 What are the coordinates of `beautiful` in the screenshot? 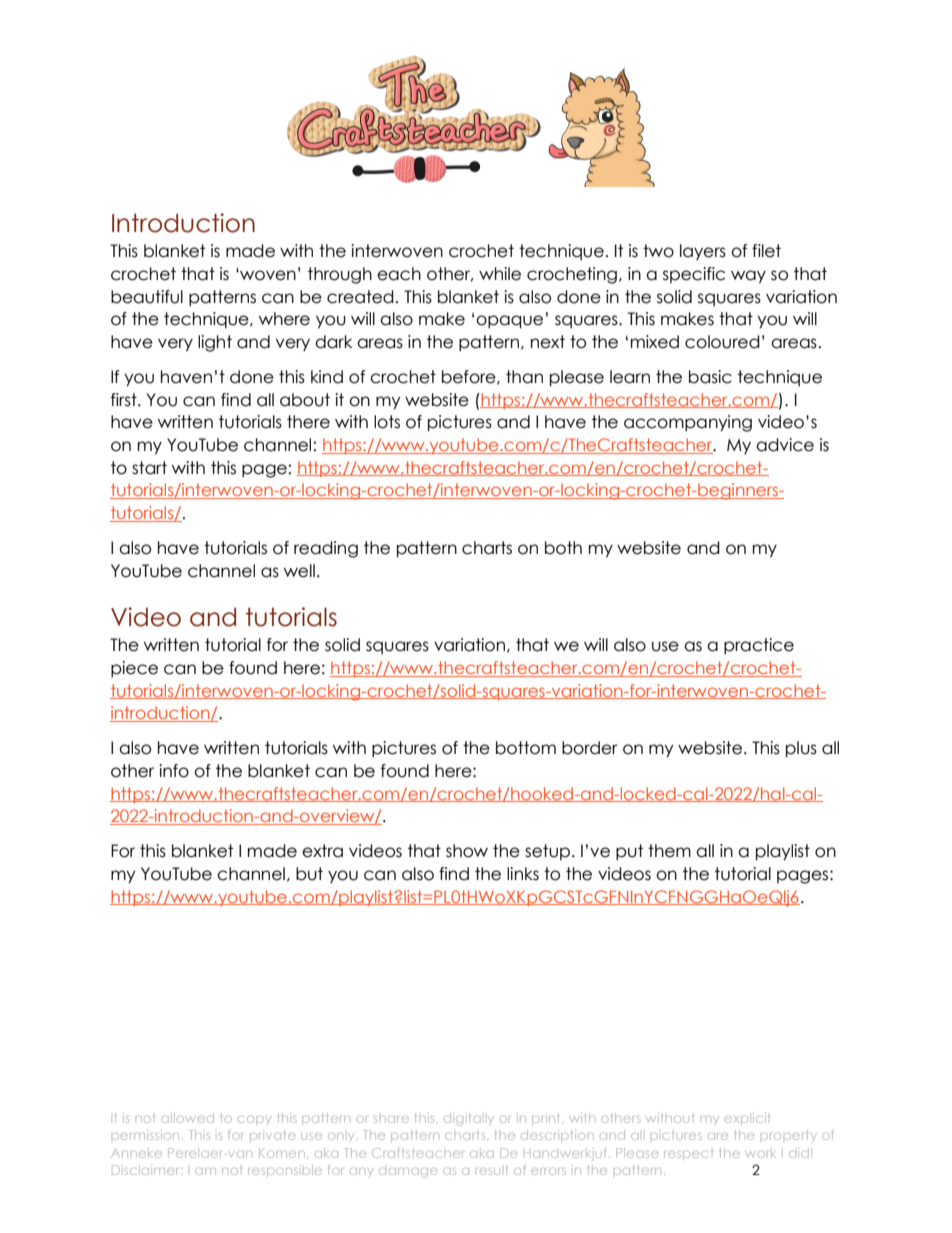 It's located at (147, 297).
